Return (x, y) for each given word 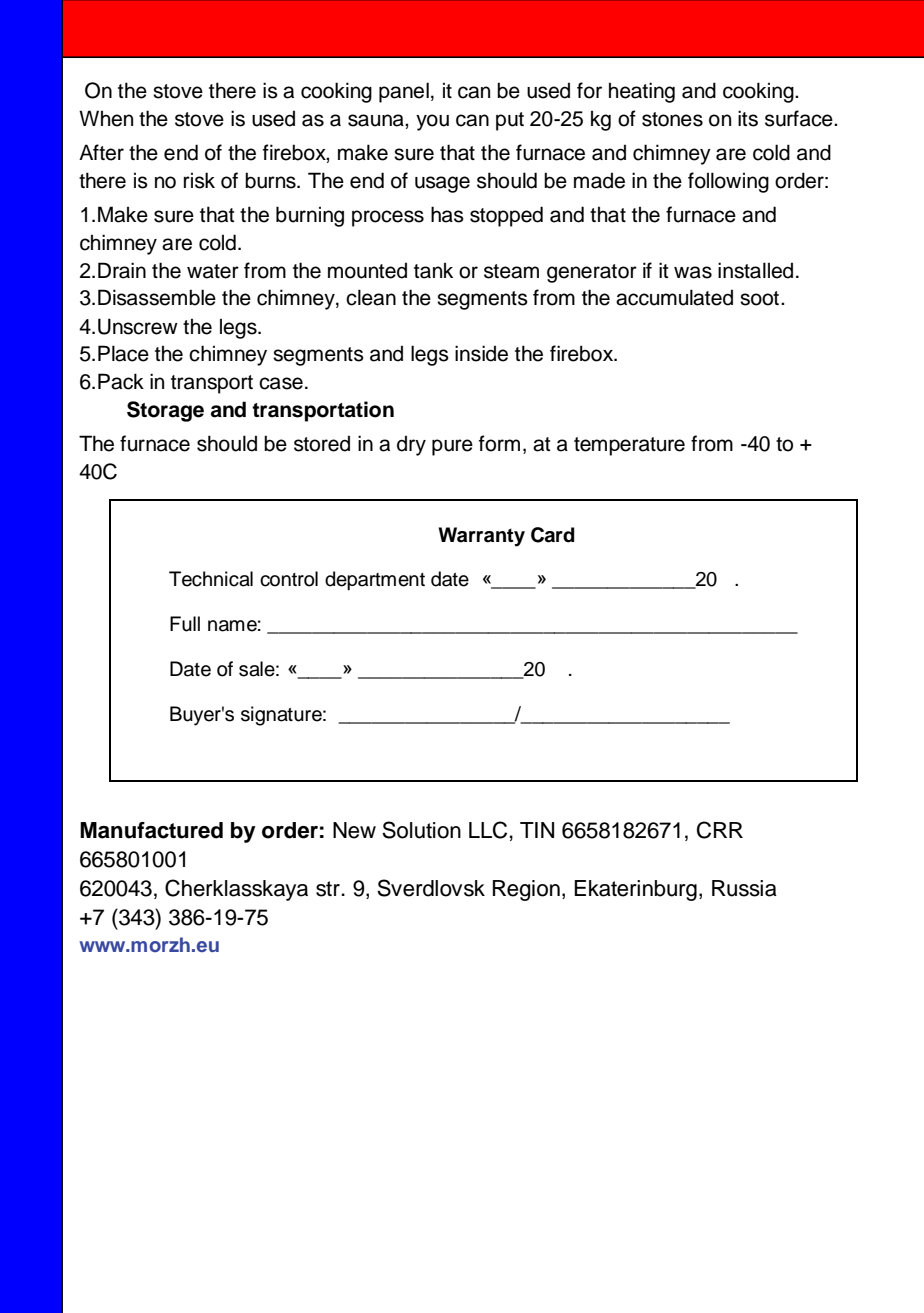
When (106, 118)
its (748, 118)
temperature (629, 446)
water (213, 271)
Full (185, 624)
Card (552, 535)
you (432, 122)
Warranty (481, 537)
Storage (165, 411)
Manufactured (151, 830)
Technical (211, 579)
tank (433, 270)
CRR (720, 830)
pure (452, 447)
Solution (421, 830)
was (693, 272)
